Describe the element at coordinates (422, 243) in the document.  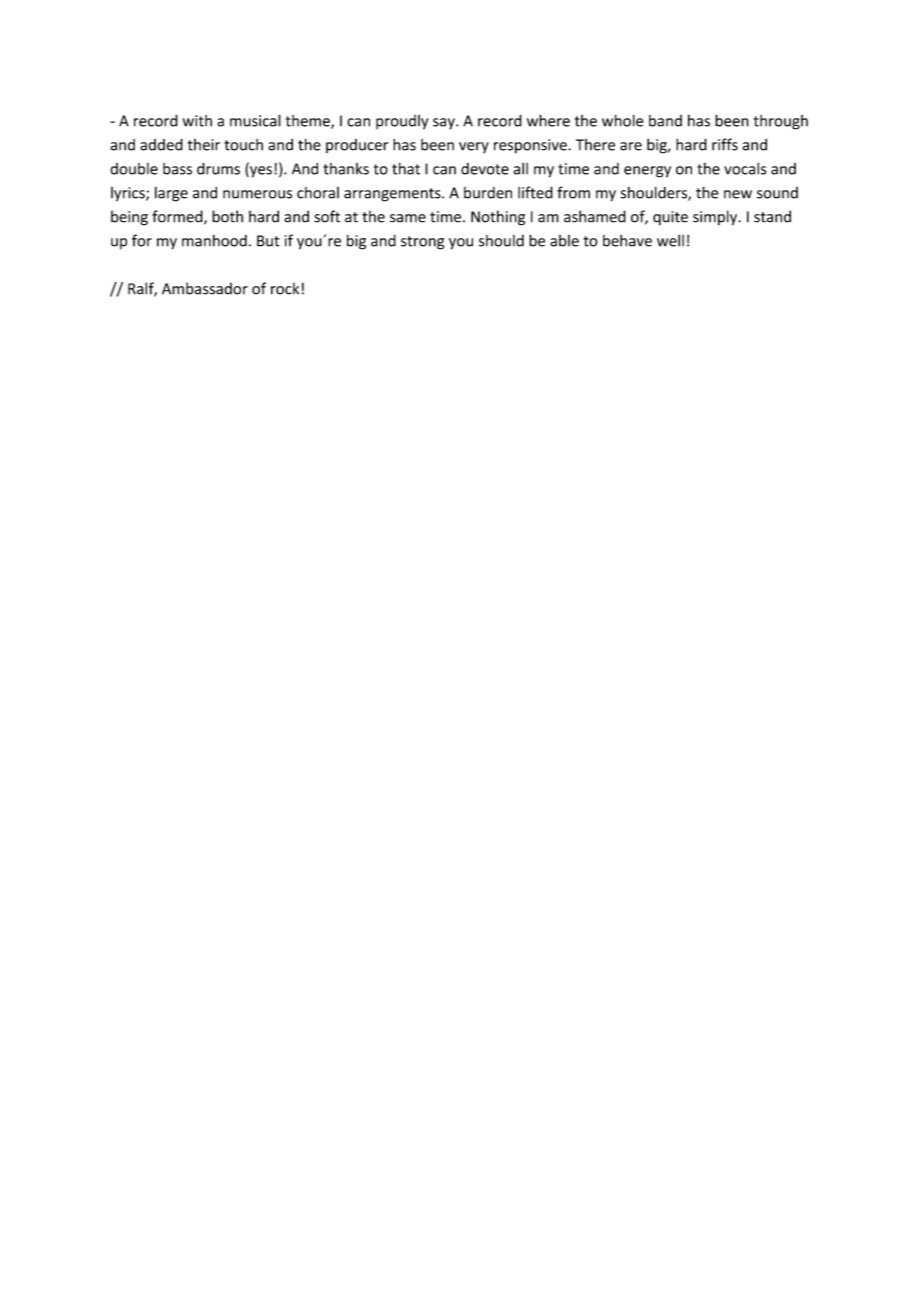
I see `strong` at that location.
